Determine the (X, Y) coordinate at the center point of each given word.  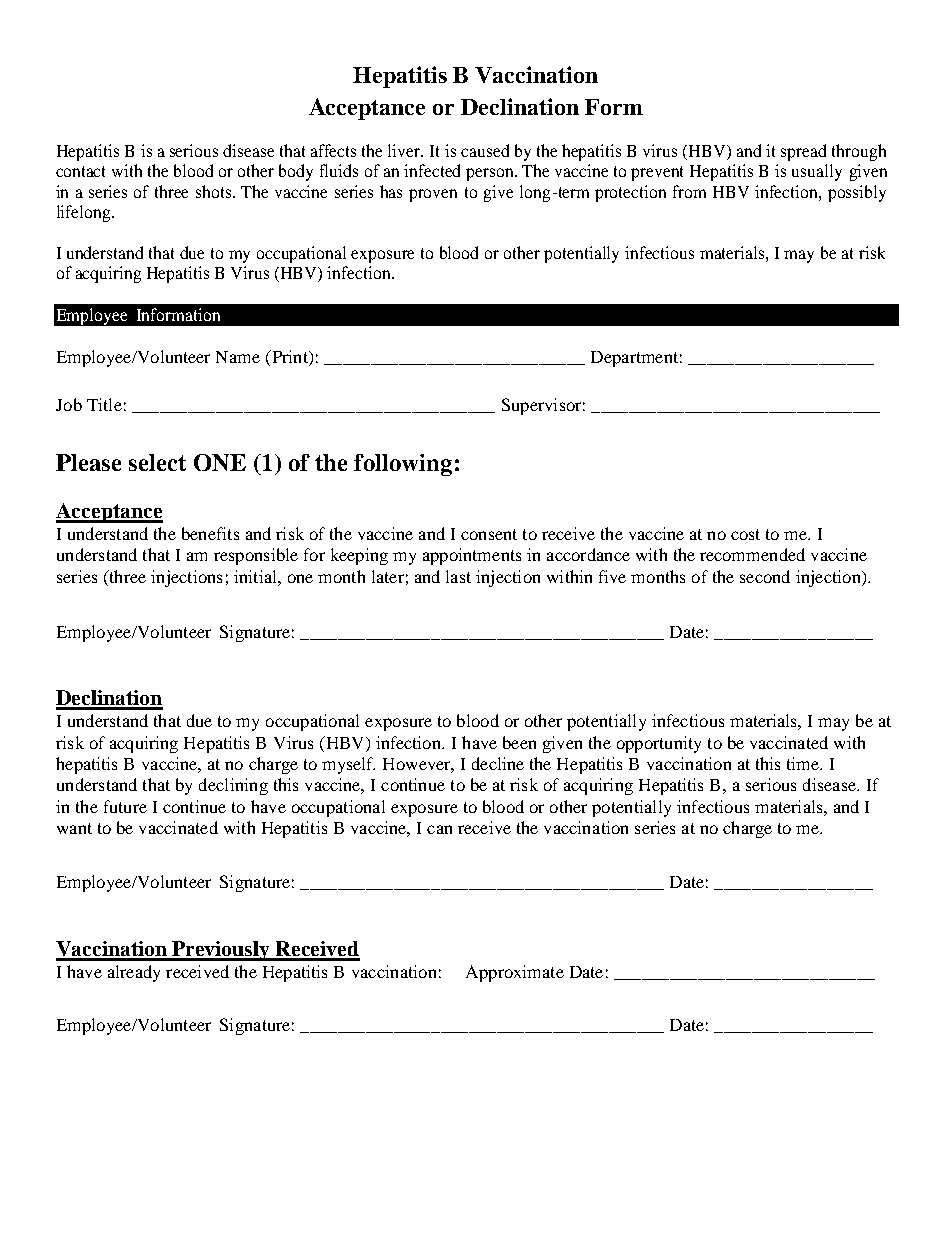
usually (817, 172)
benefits (210, 533)
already (134, 973)
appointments (472, 556)
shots (215, 191)
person (491, 174)
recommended (752, 554)
